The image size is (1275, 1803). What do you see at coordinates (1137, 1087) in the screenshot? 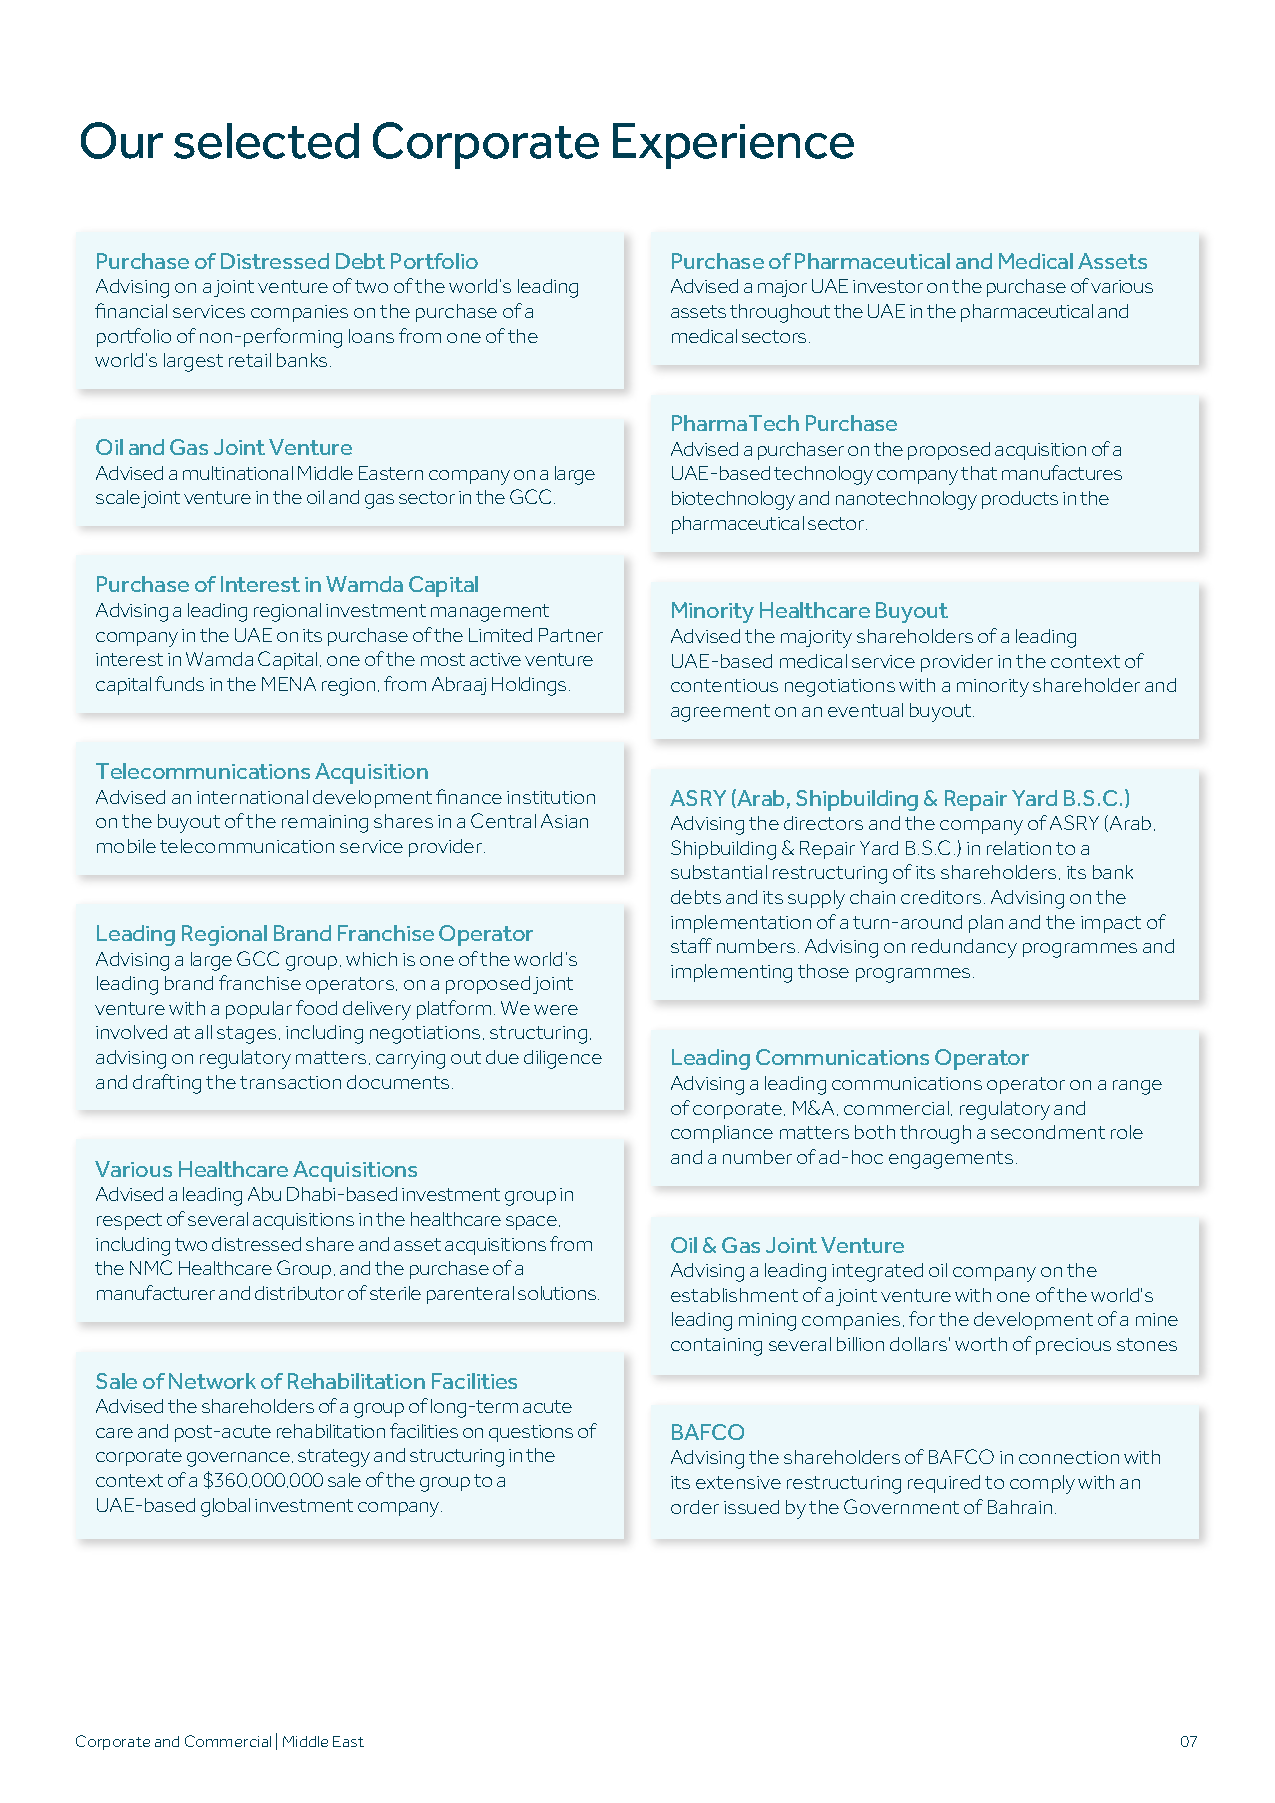
I see `range` at bounding box center [1137, 1087].
